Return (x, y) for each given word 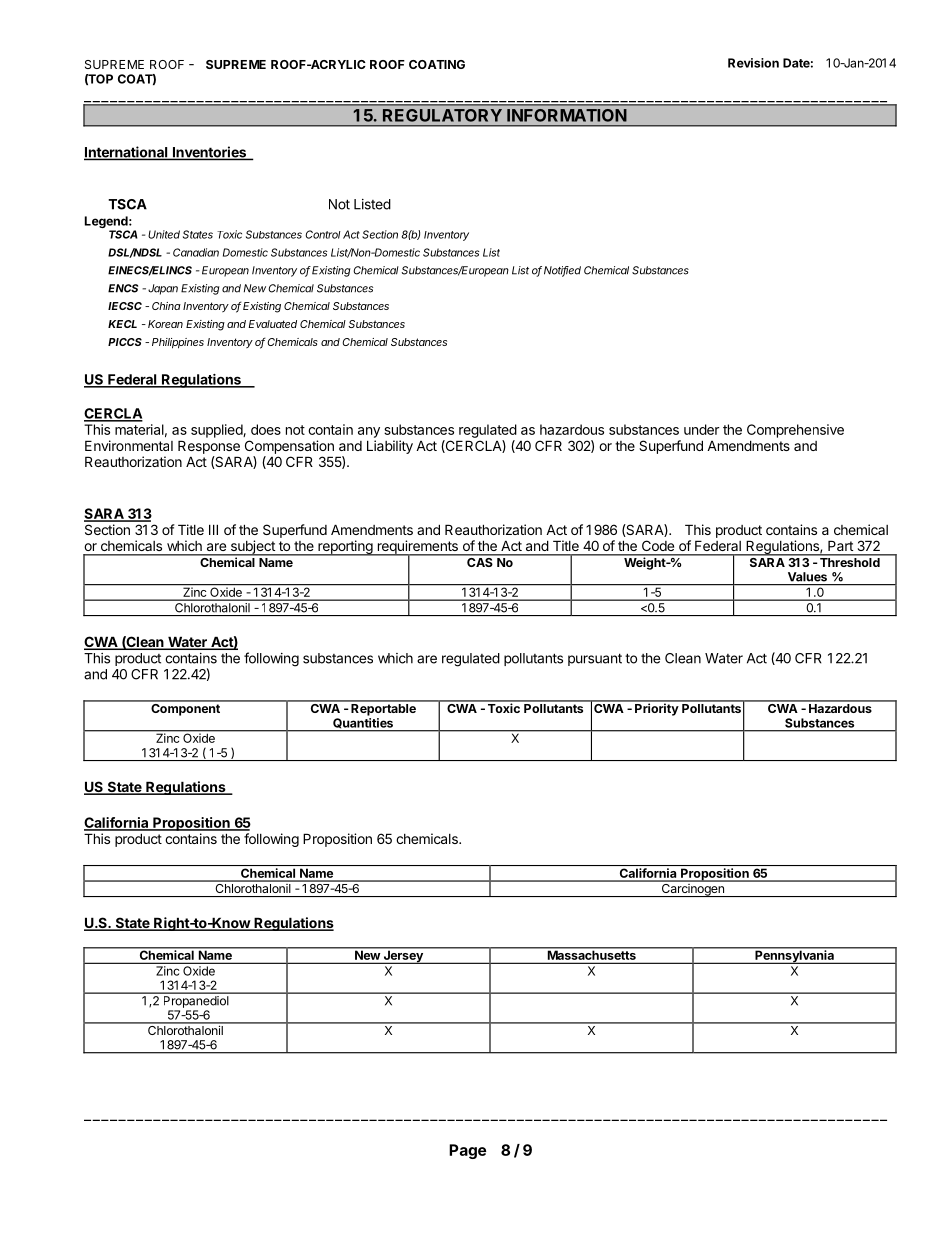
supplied (217, 431)
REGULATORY (442, 115)
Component (185, 708)
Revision (753, 63)
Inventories (209, 153)
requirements (417, 548)
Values (807, 577)
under (702, 429)
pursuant (595, 659)
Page (467, 1151)
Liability (390, 447)
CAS (480, 561)
